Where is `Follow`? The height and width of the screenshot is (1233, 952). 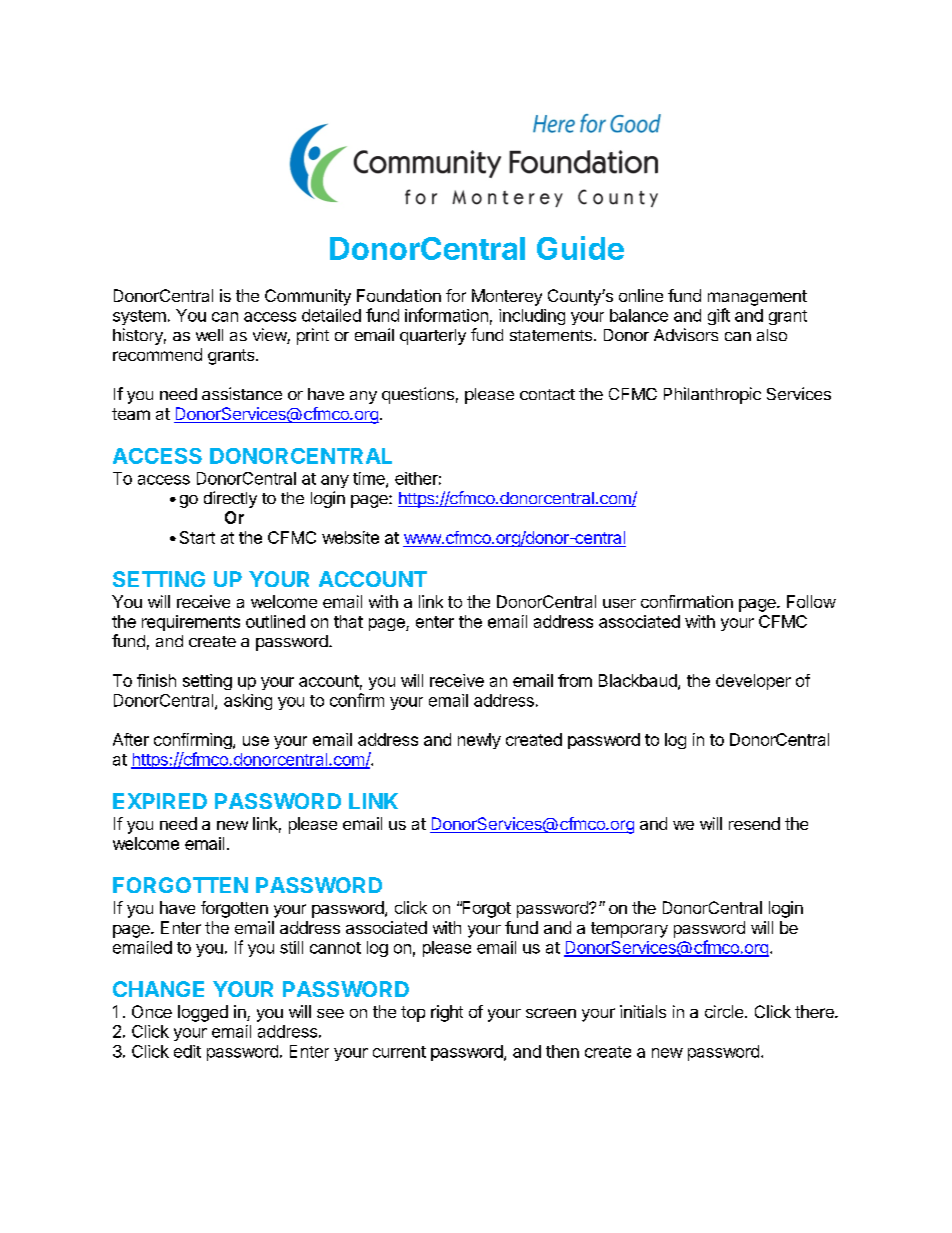 Follow is located at coordinates (811, 601).
